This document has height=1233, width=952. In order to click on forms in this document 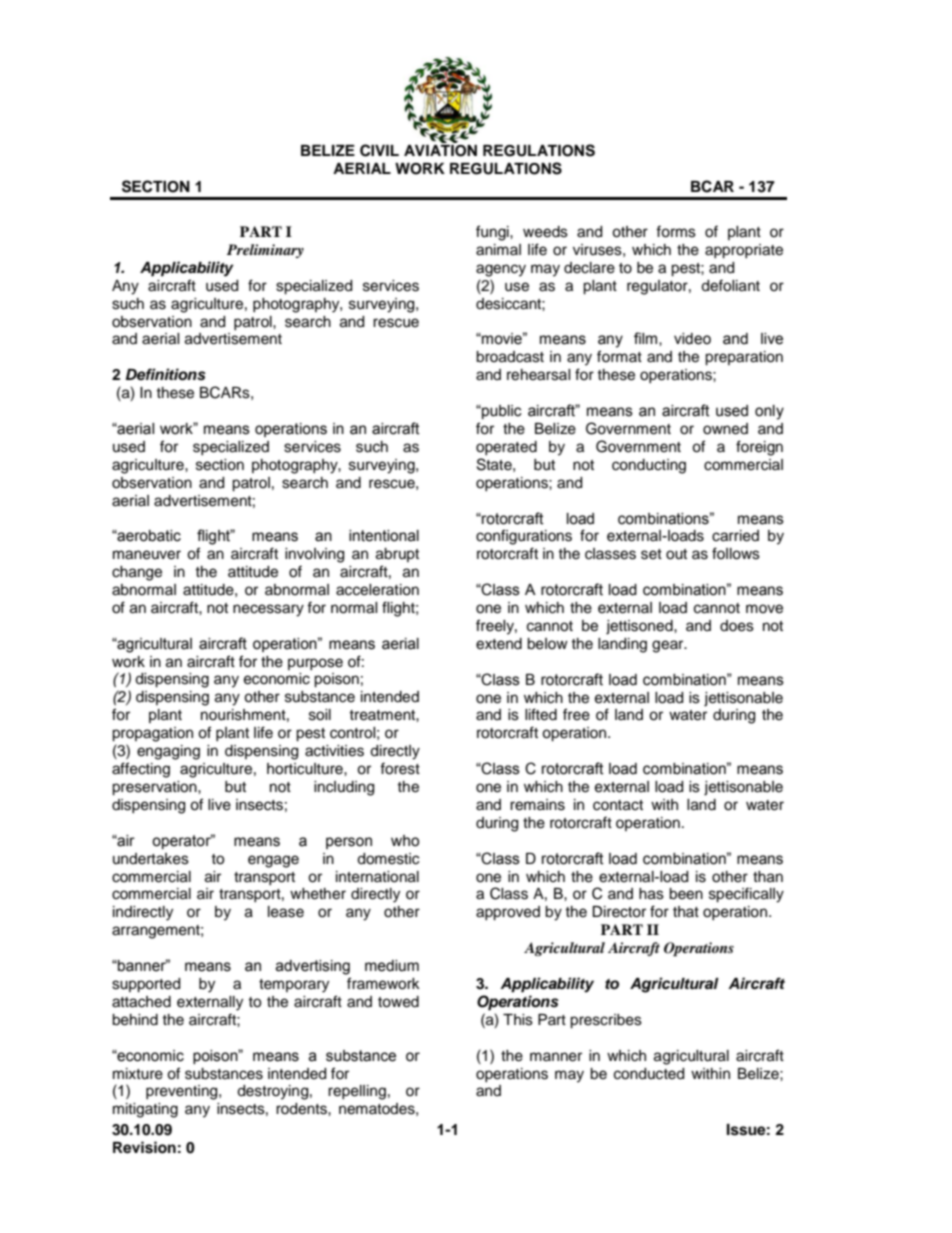, I will do `click(676, 231)`.
